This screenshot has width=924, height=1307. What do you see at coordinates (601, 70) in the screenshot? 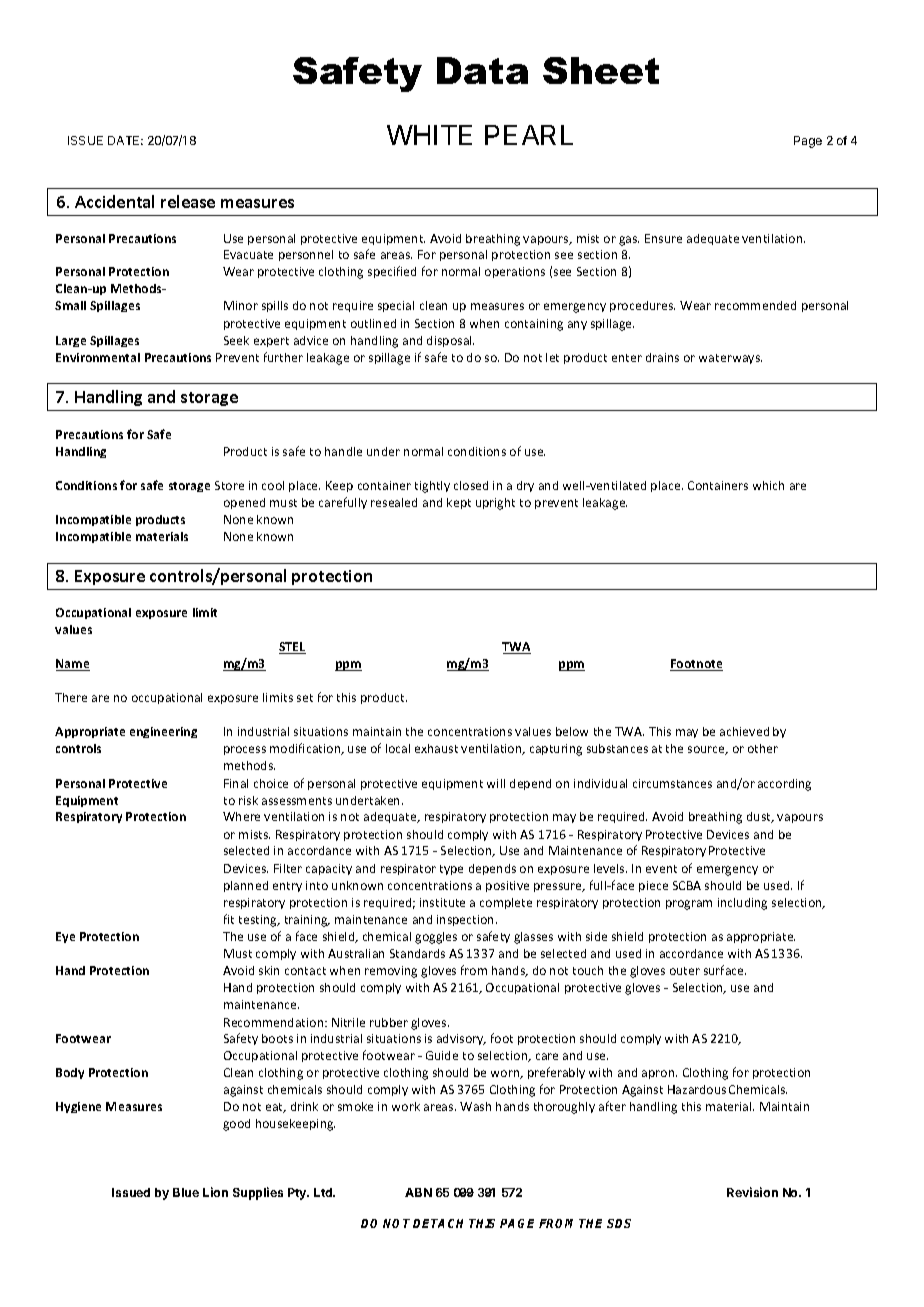
I see `Sheet` at bounding box center [601, 70].
